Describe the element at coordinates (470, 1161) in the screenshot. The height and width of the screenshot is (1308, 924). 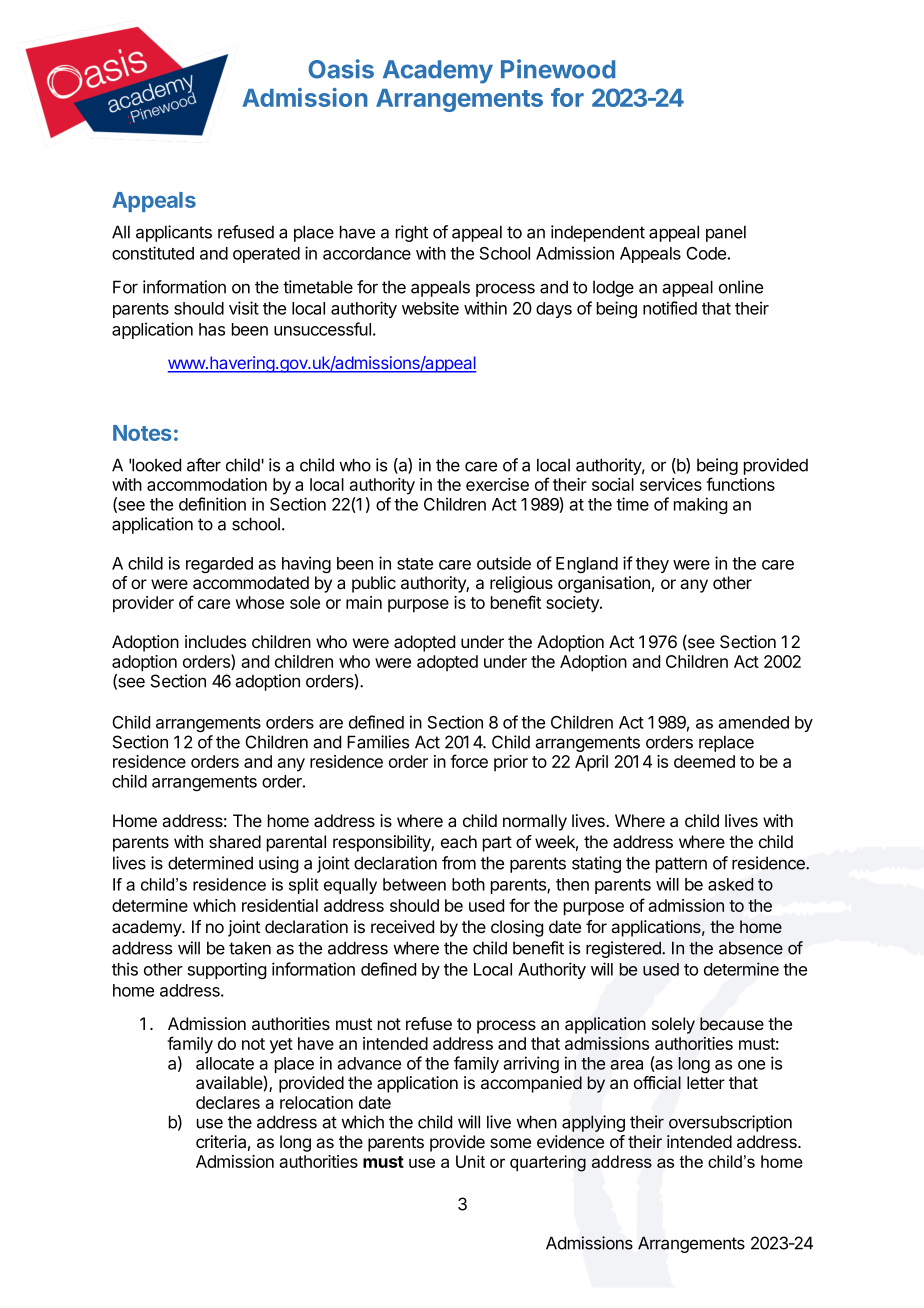
I see `Unit` at that location.
